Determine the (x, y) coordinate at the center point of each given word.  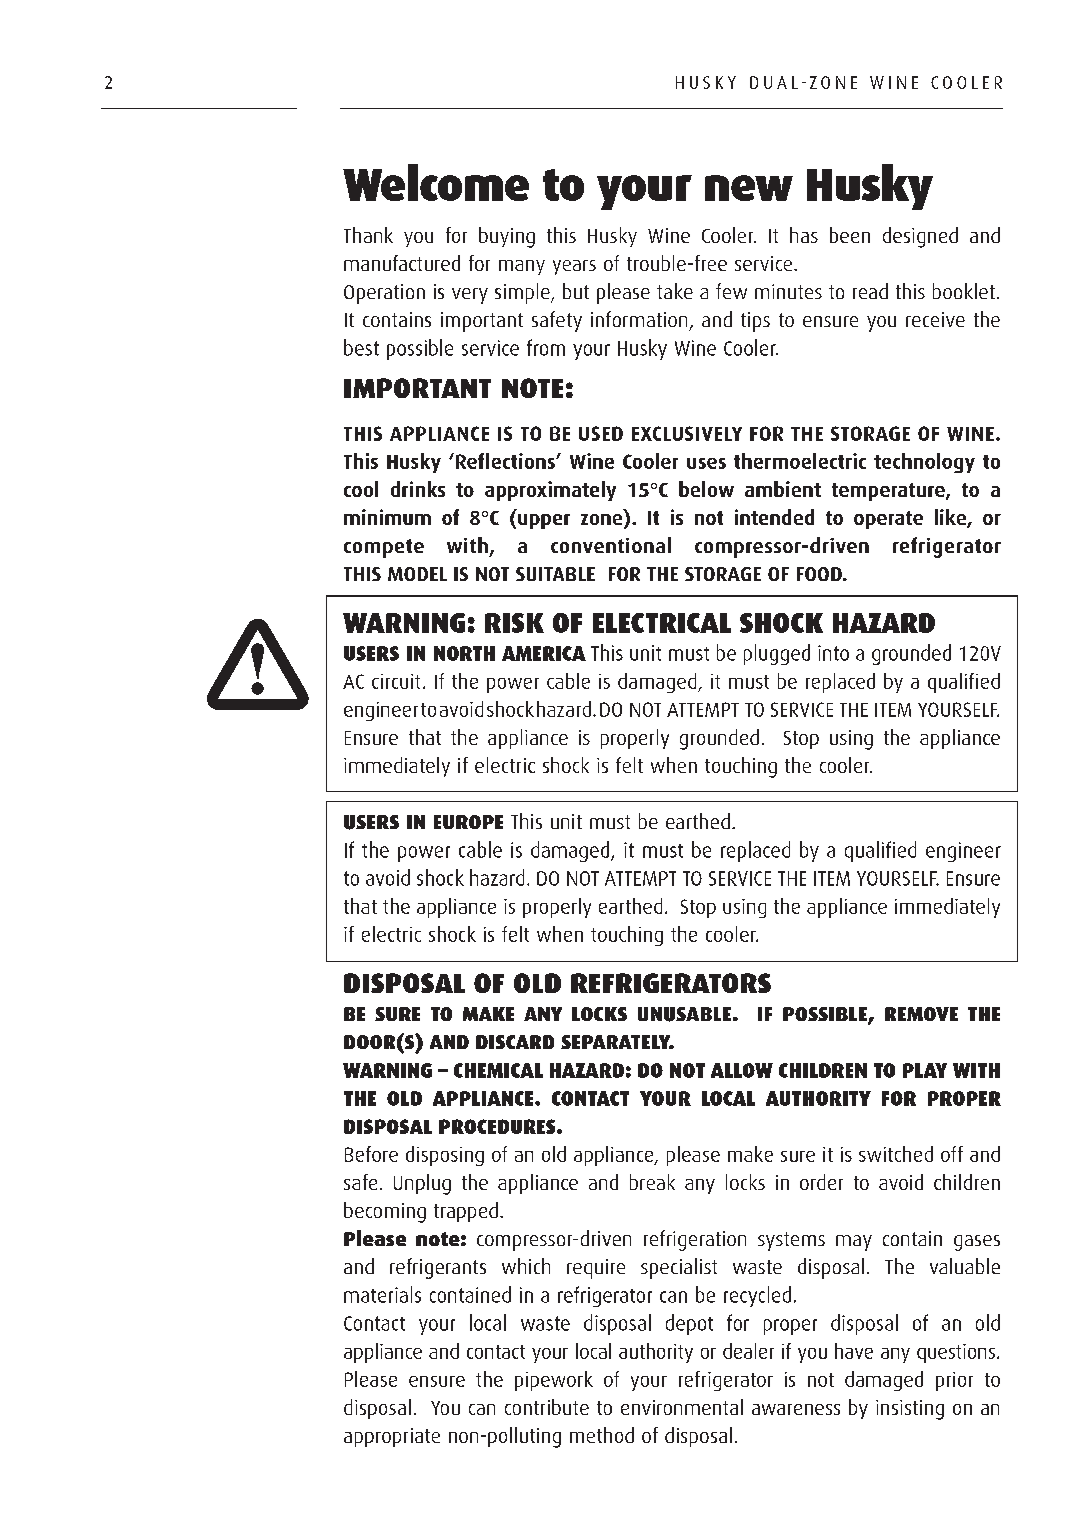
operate (888, 520)
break (652, 1182)
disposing (445, 1156)
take (675, 291)
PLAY (925, 1070)
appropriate (392, 1437)
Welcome (436, 182)
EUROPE (468, 822)
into (833, 653)
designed (920, 237)
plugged (777, 654)
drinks (418, 489)
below (706, 489)
